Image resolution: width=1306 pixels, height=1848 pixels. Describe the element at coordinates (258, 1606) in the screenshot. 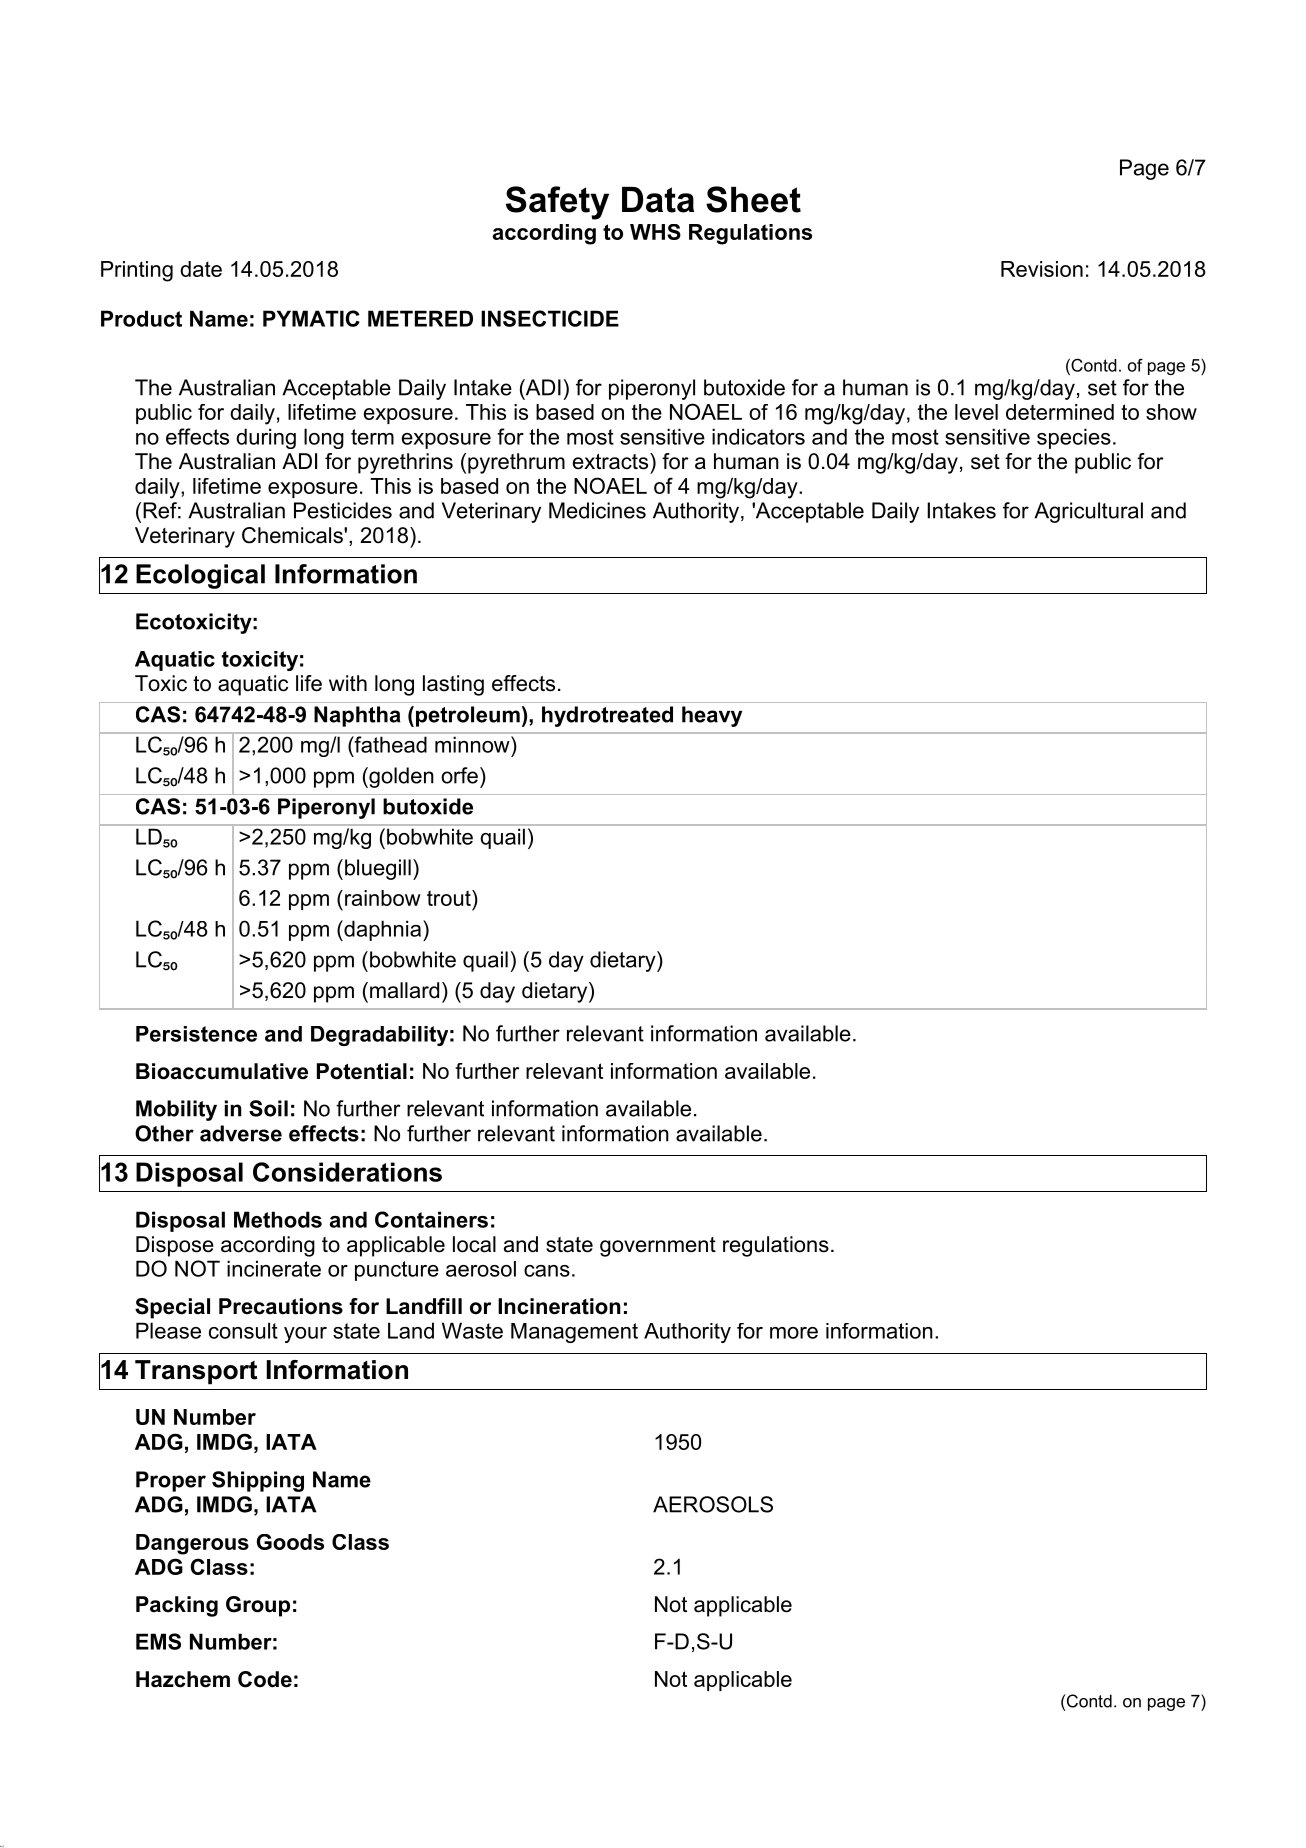

I see `Group` at that location.
